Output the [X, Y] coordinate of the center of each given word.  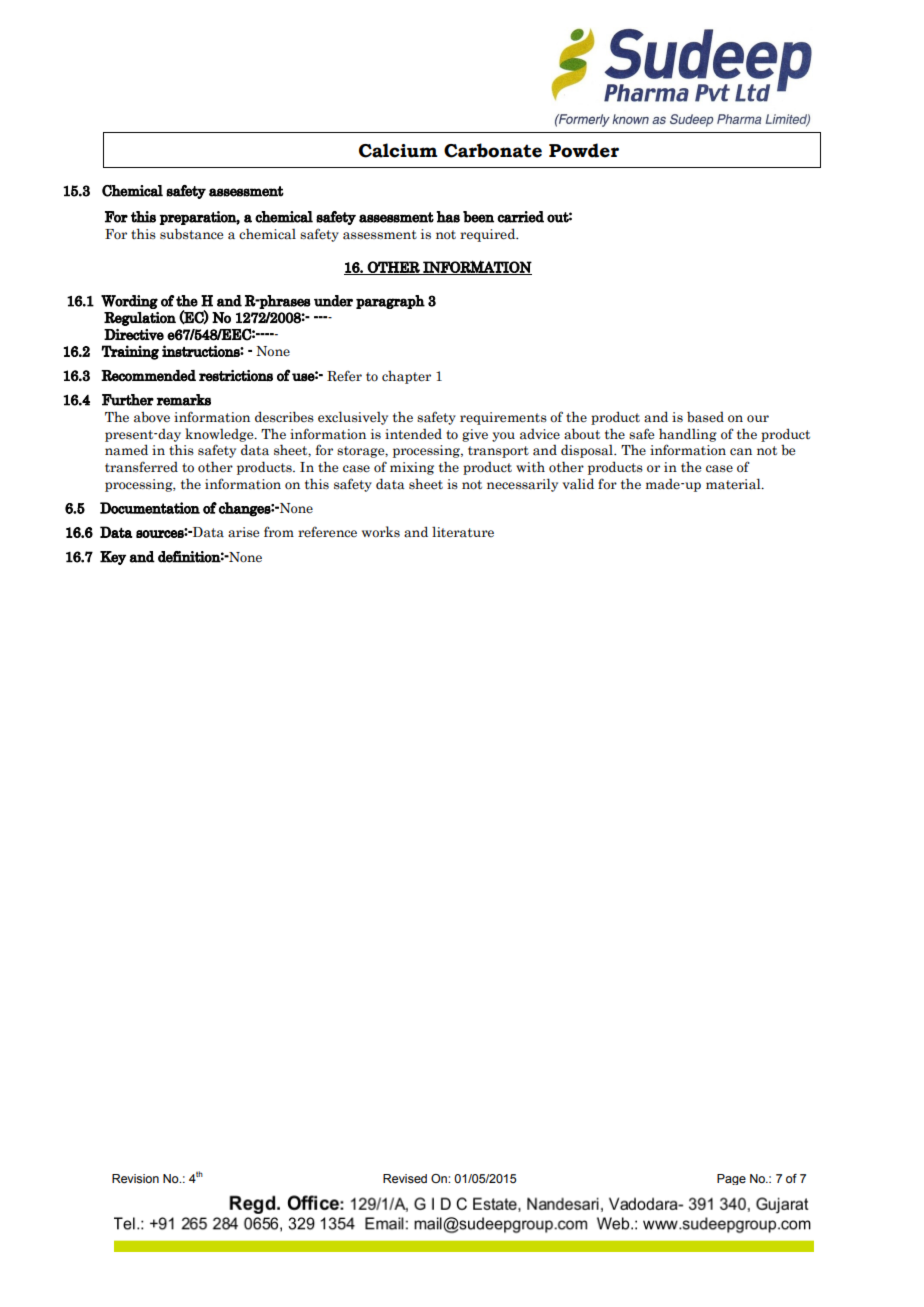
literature [463, 531]
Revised [405, 1178]
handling [688, 435]
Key [113, 558]
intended [413, 434]
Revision [135, 1178]
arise [243, 532]
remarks [184, 400]
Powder [584, 150]
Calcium [398, 150]
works [381, 532]
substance [191, 234]
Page [731, 1179]
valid [578, 484]
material [734, 484]
